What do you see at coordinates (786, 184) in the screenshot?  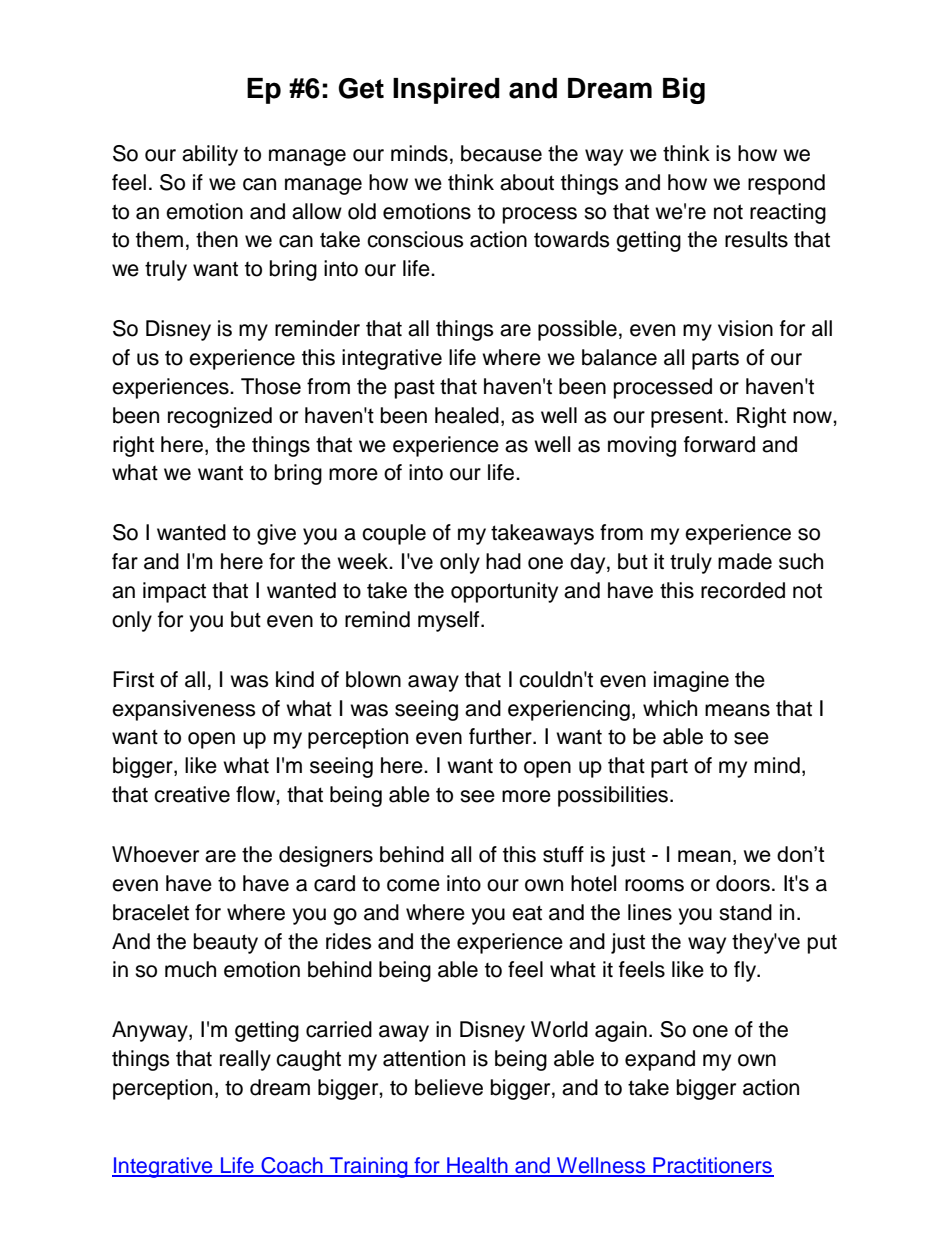 I see `respond` at bounding box center [786, 184].
